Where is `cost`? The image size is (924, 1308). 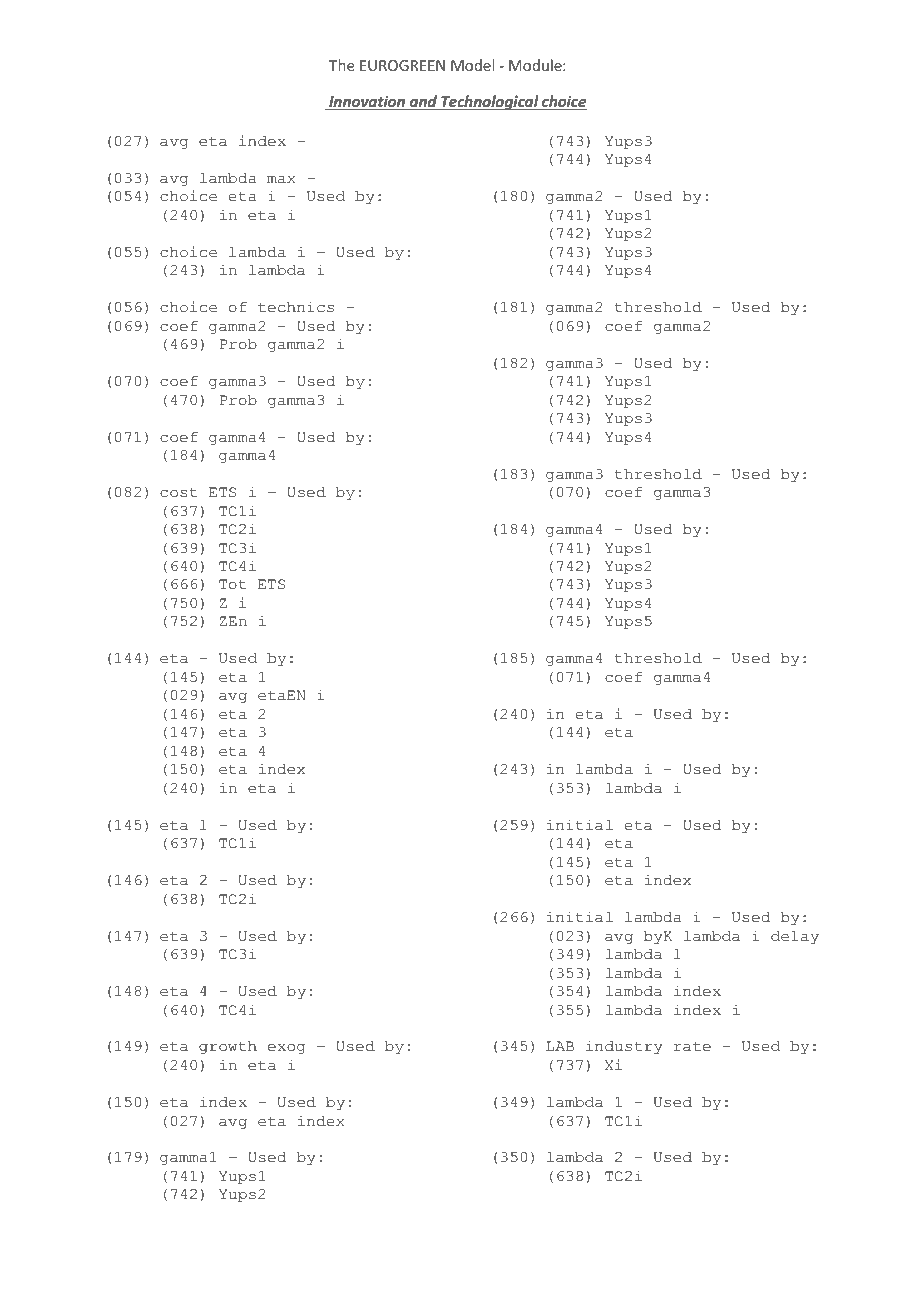 cost is located at coordinates (178, 493).
